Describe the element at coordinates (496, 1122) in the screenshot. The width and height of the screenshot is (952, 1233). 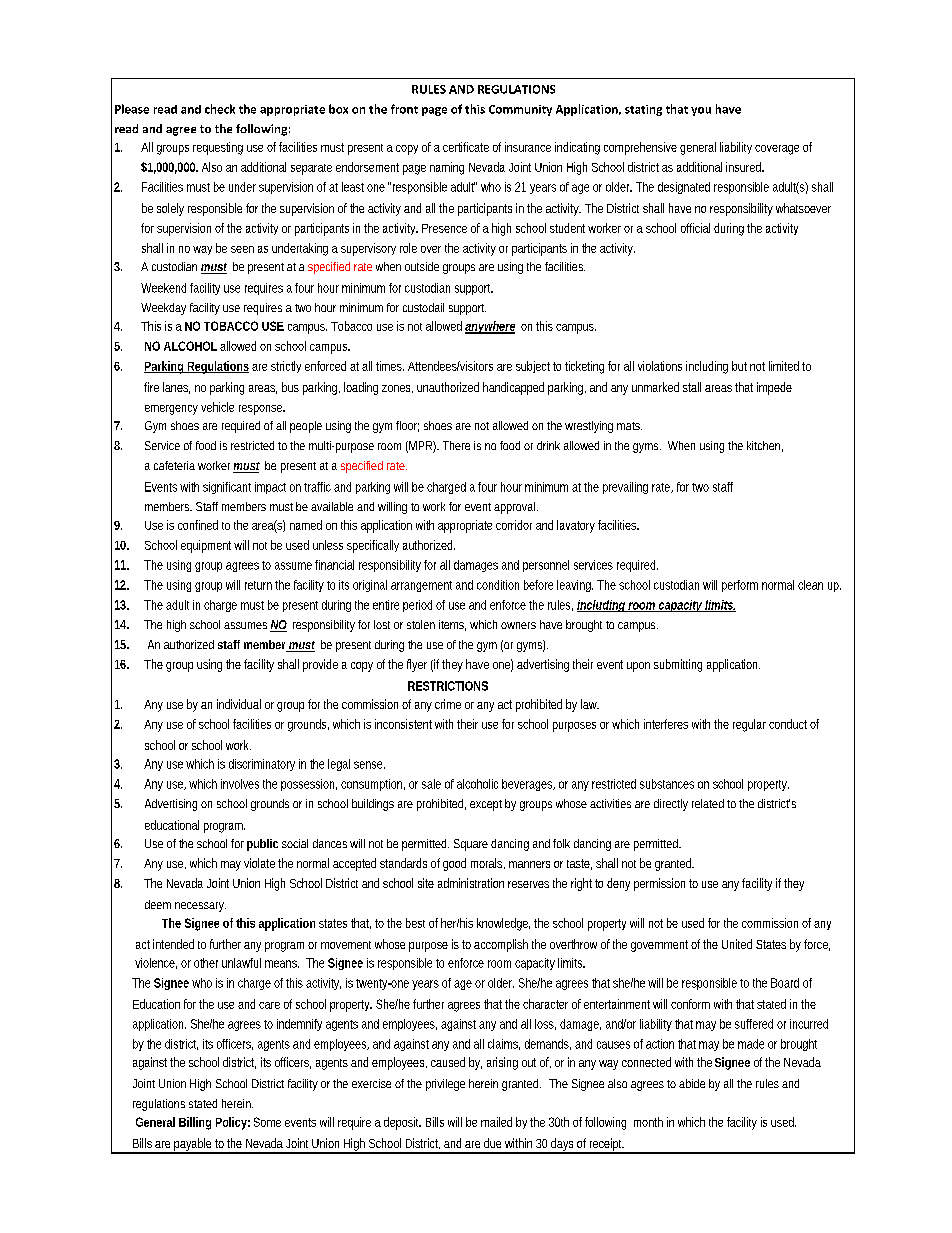
I see `mailed` at that location.
